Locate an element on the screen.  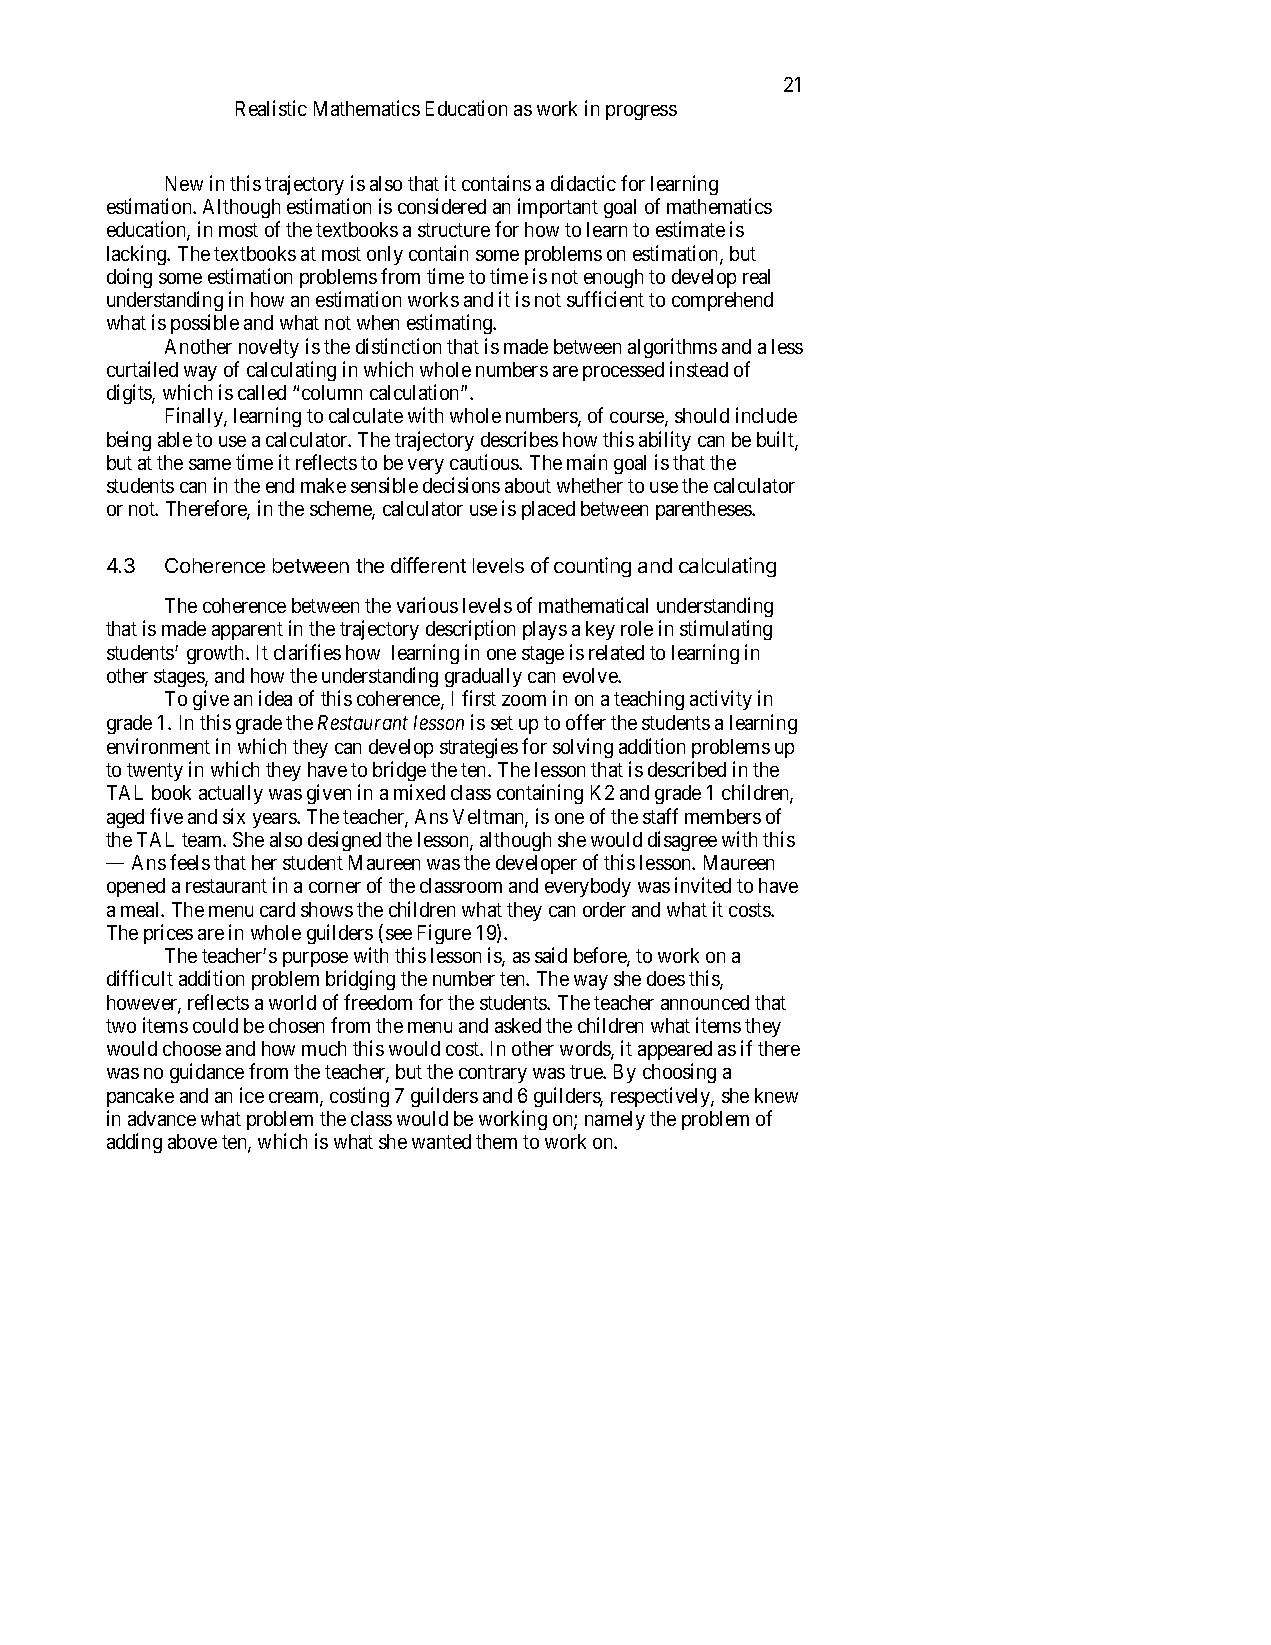
bridge is located at coordinates (399, 773).
